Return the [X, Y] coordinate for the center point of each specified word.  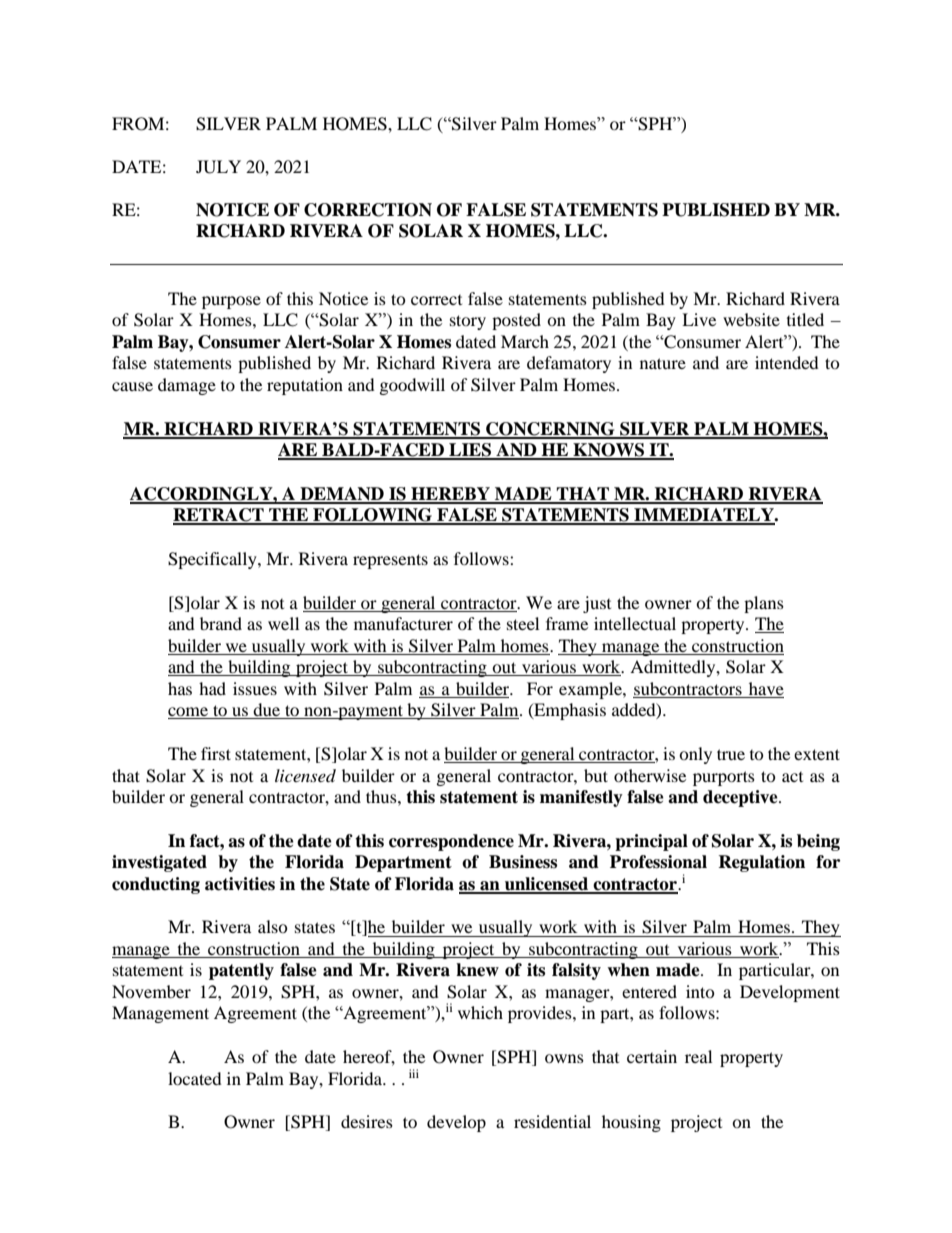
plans [764, 604]
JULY [218, 167]
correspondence [451, 842]
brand [221, 623]
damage [187, 386]
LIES [470, 451]
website [751, 319]
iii [414, 1073]
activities [240, 884]
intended [787, 362]
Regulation [761, 863]
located [195, 1078]
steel [523, 623]
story [468, 322]
